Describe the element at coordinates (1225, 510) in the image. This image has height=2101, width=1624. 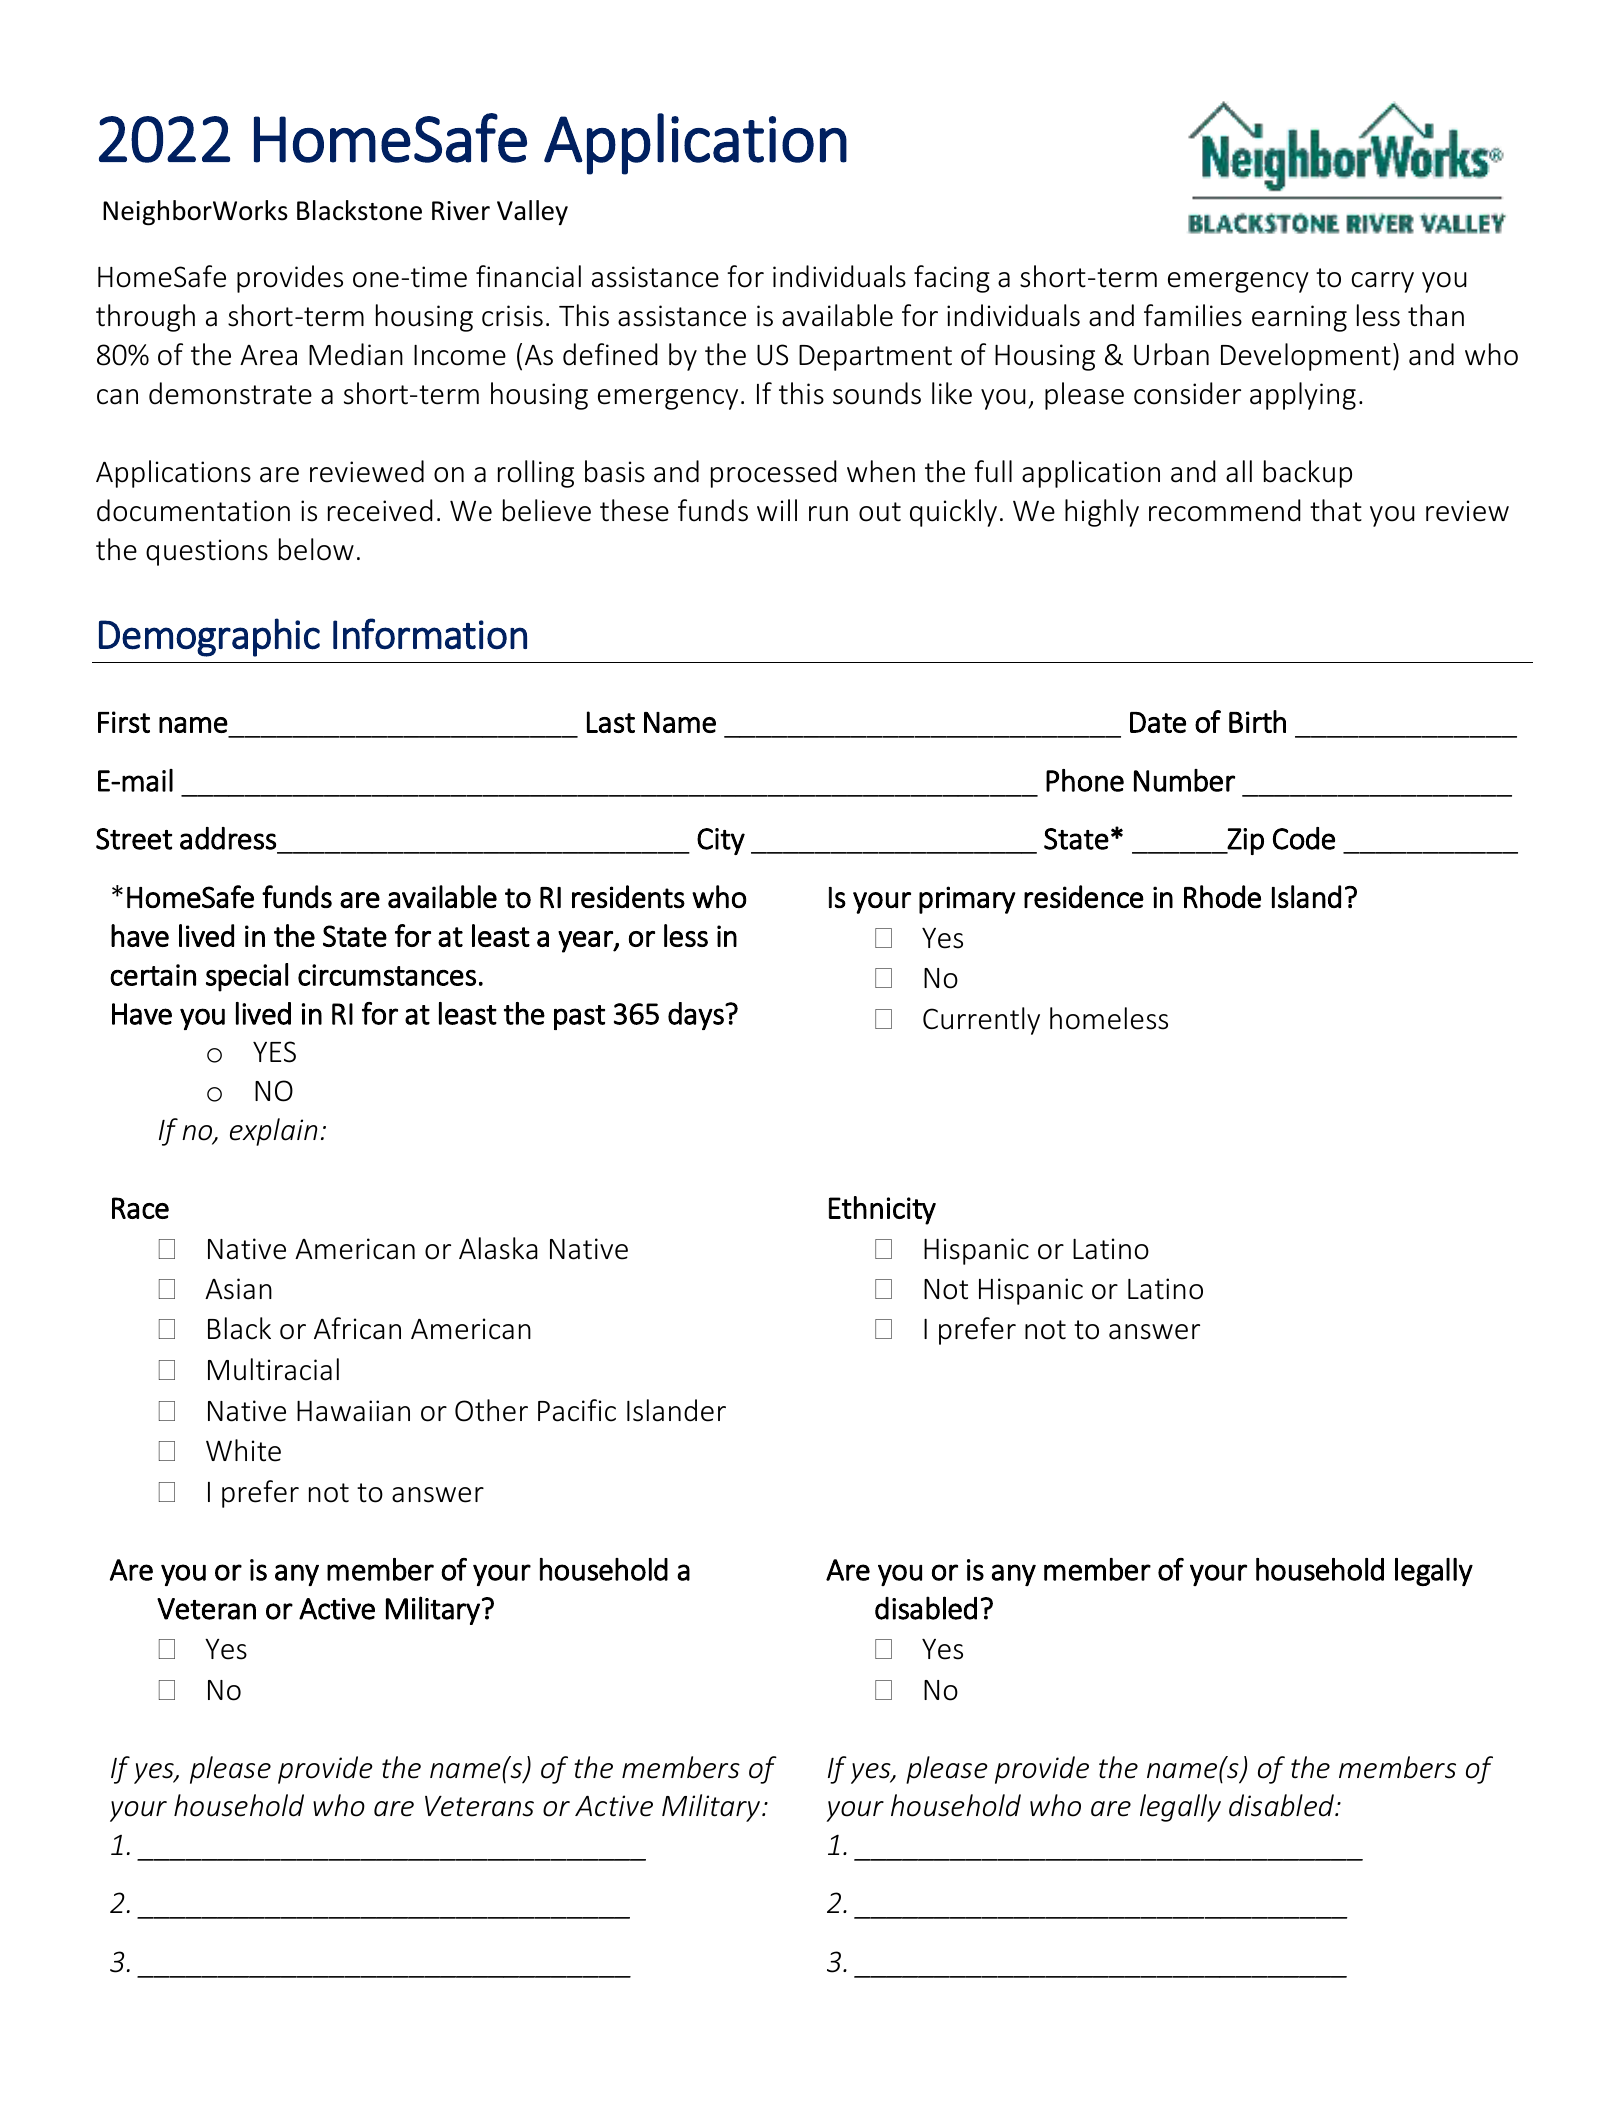
I see `recommend` at that location.
